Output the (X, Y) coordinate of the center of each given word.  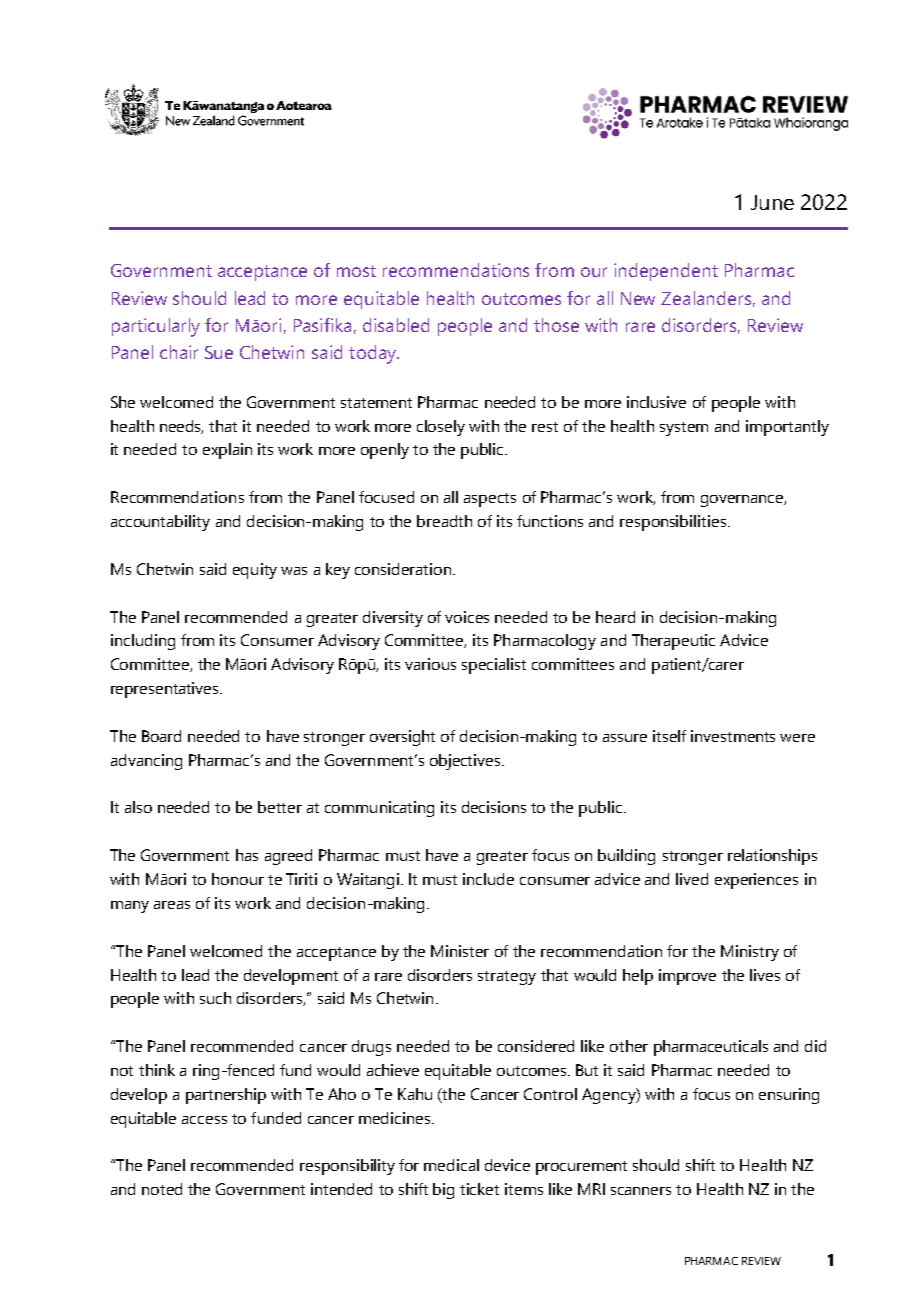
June (772, 202)
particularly (156, 327)
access (204, 1120)
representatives (166, 690)
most (356, 271)
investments (733, 736)
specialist (494, 666)
